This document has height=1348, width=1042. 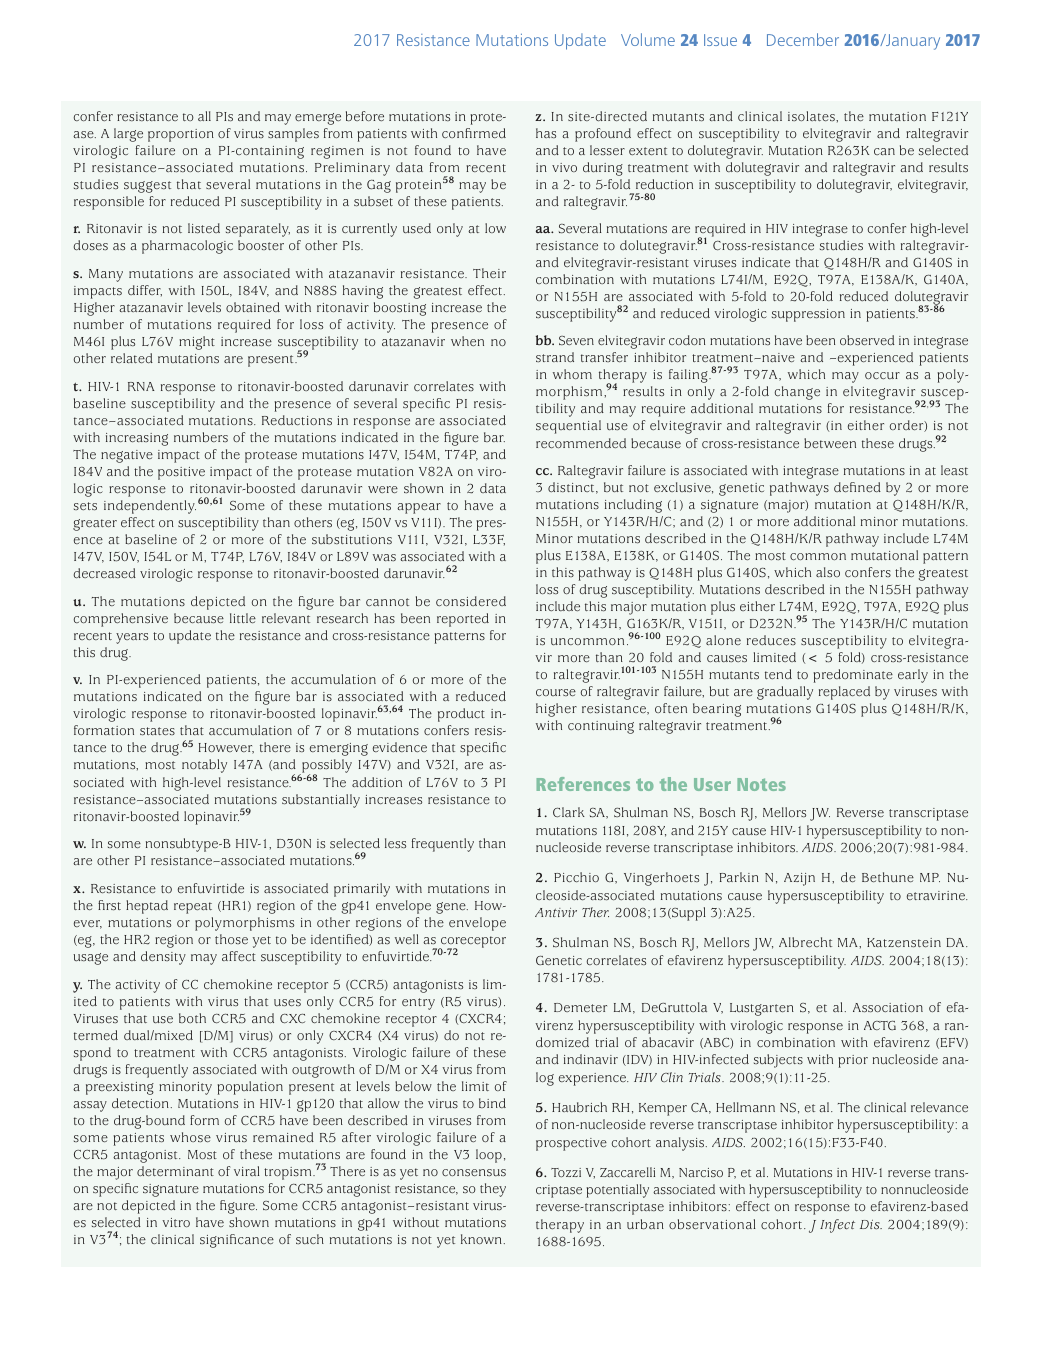 I want to click on predominate, so click(x=853, y=676).
